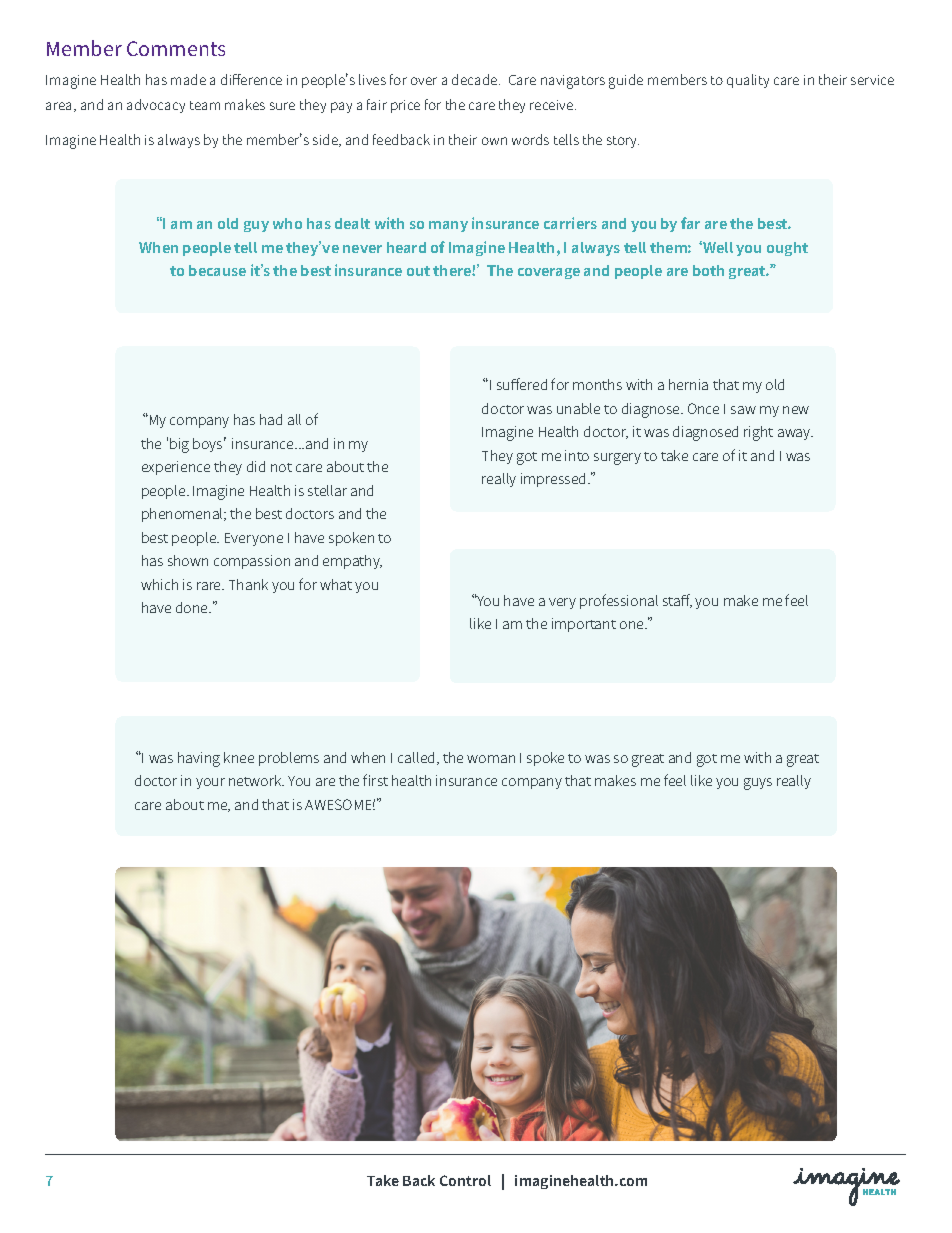 The width and height of the screenshot is (952, 1233). What do you see at coordinates (271, 419) in the screenshot?
I see `had` at bounding box center [271, 419].
